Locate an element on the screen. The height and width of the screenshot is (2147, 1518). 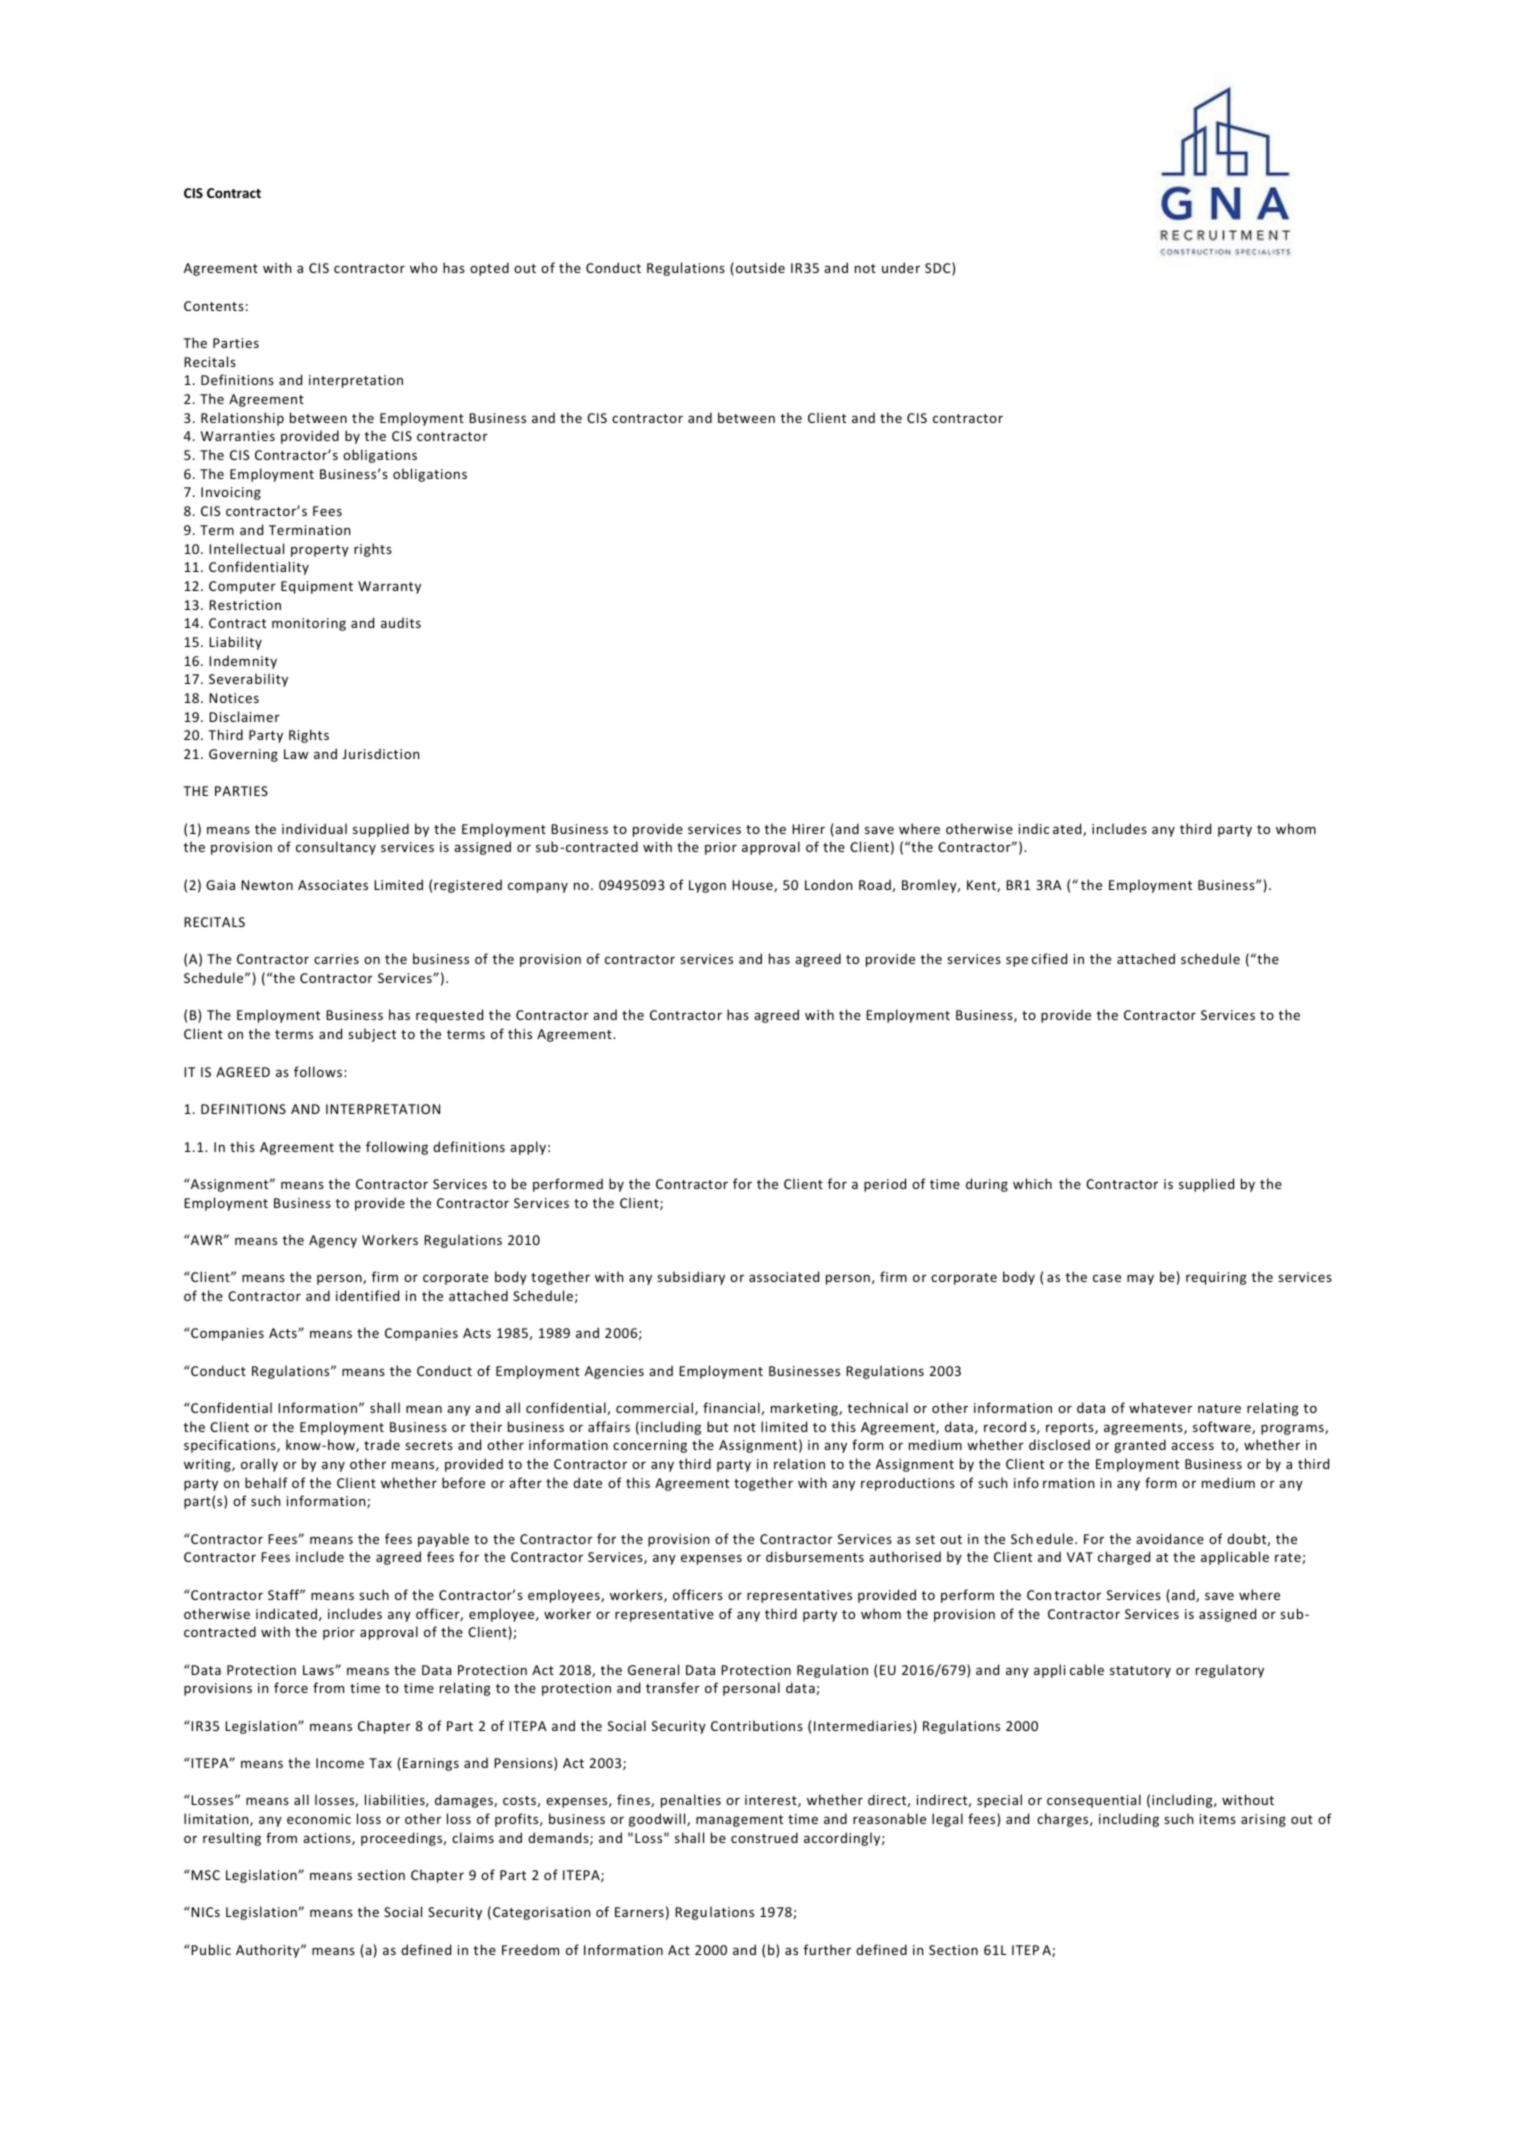
Contents is located at coordinates (214, 306).
